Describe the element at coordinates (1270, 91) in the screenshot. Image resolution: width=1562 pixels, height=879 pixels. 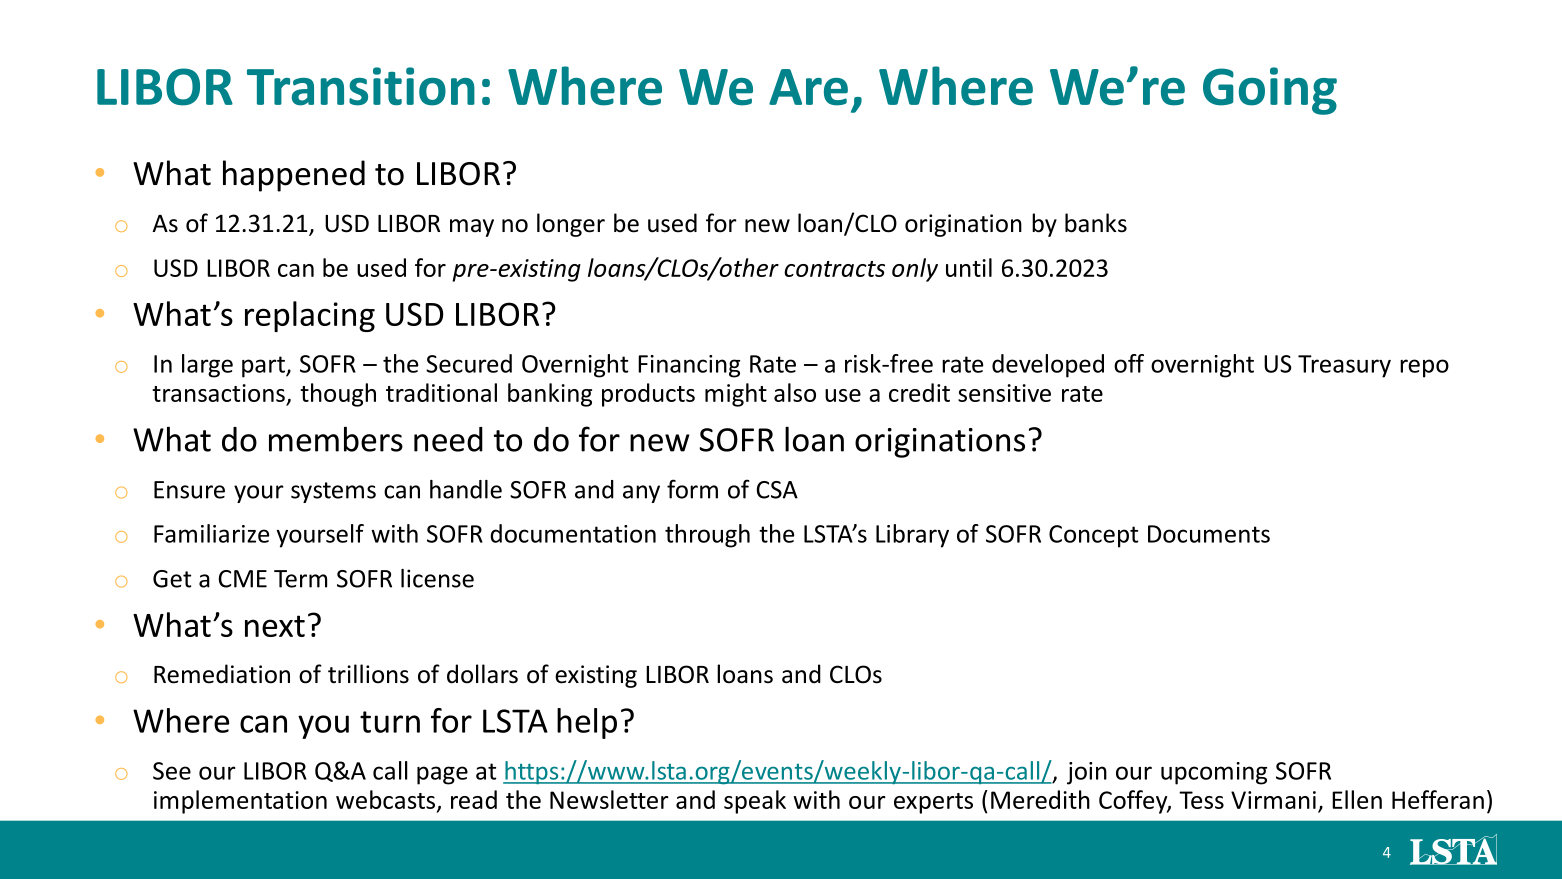
I see `Going` at that location.
